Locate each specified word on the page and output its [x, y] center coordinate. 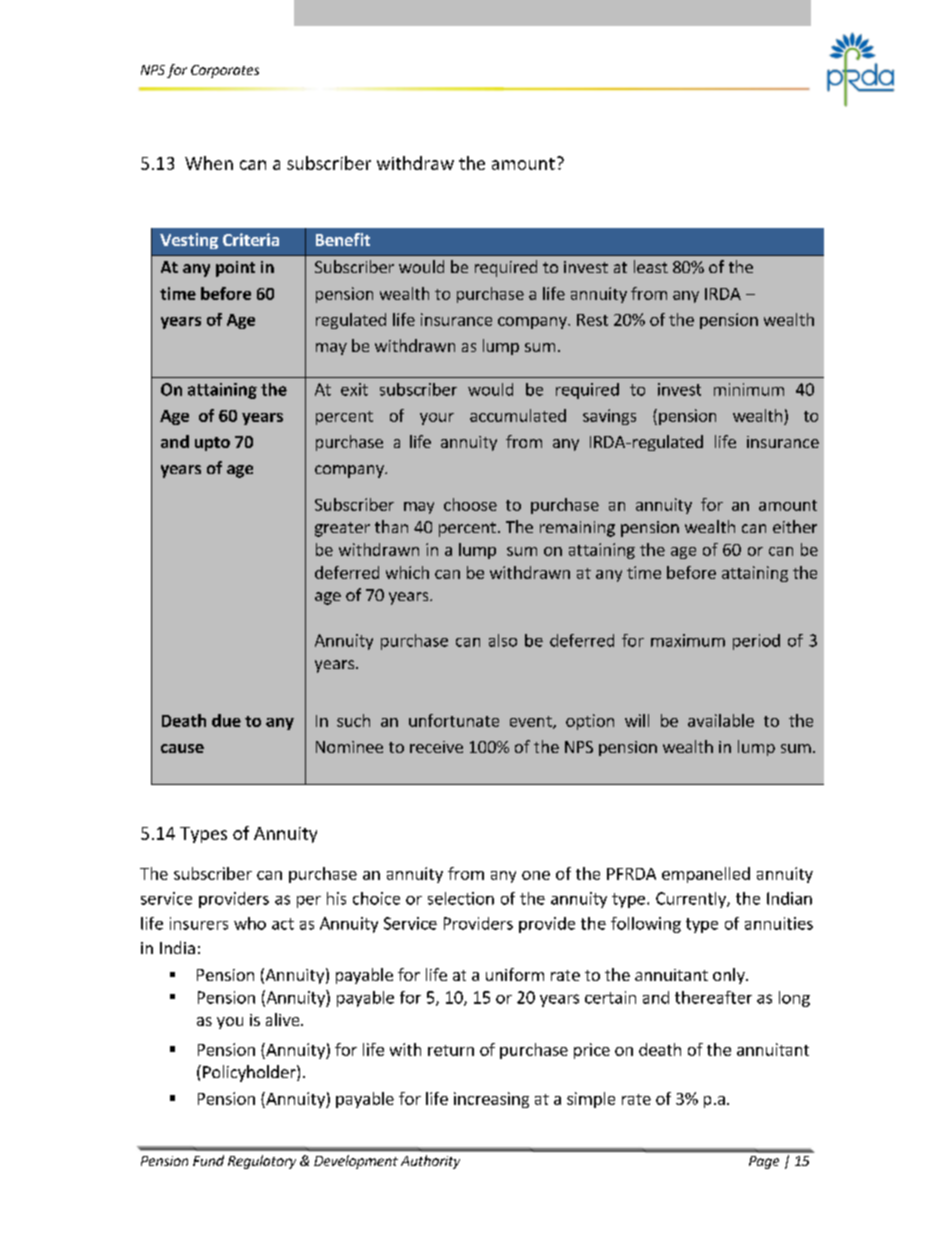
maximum [688, 640]
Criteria [251, 239]
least [651, 266]
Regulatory [262, 1162]
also [503, 640]
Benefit [343, 239]
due [226, 720]
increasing [491, 1100]
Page [764, 1162]
